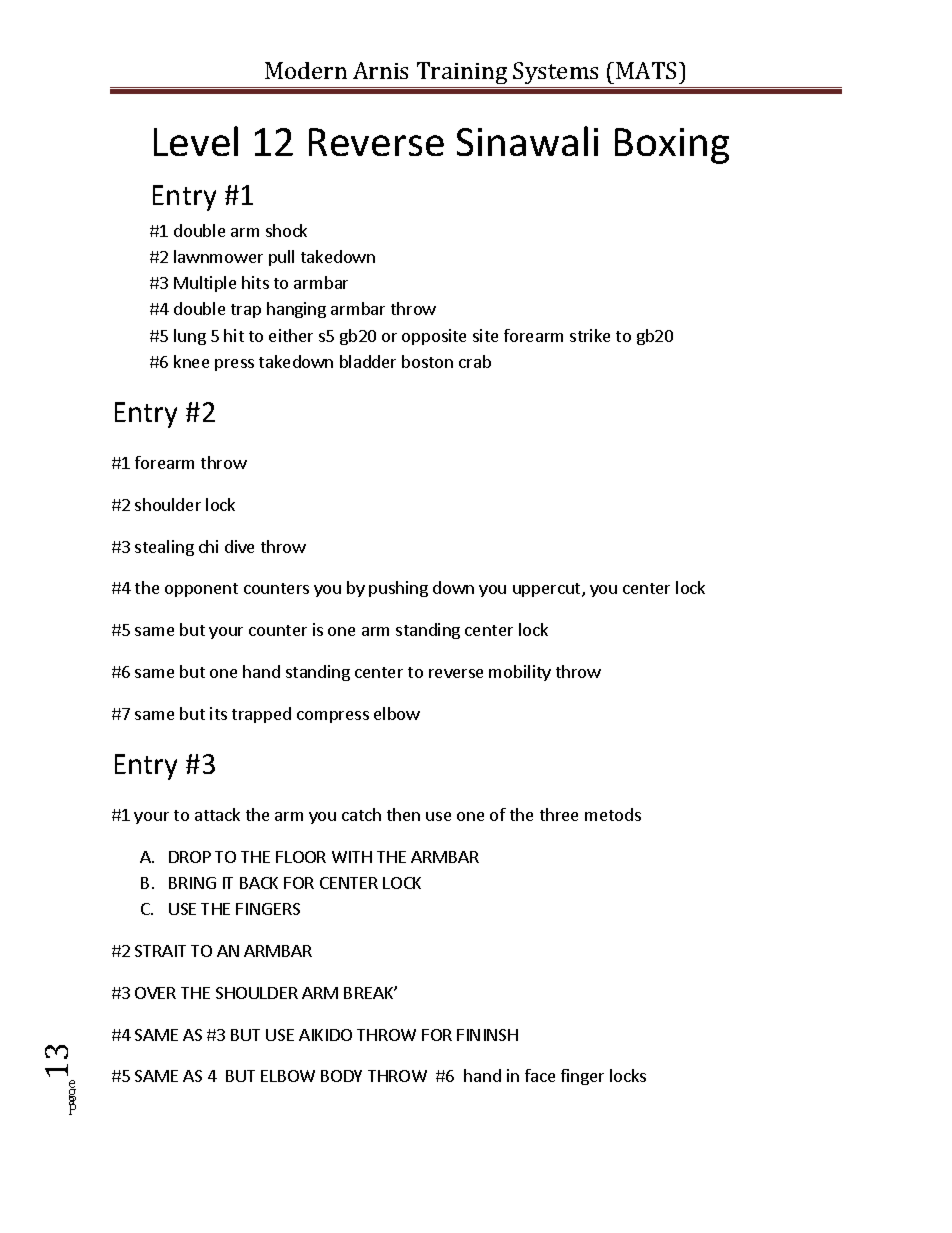 Image resolution: width=952 pixels, height=1233 pixels. Describe the element at coordinates (403, 814) in the document. I see `then` at that location.
